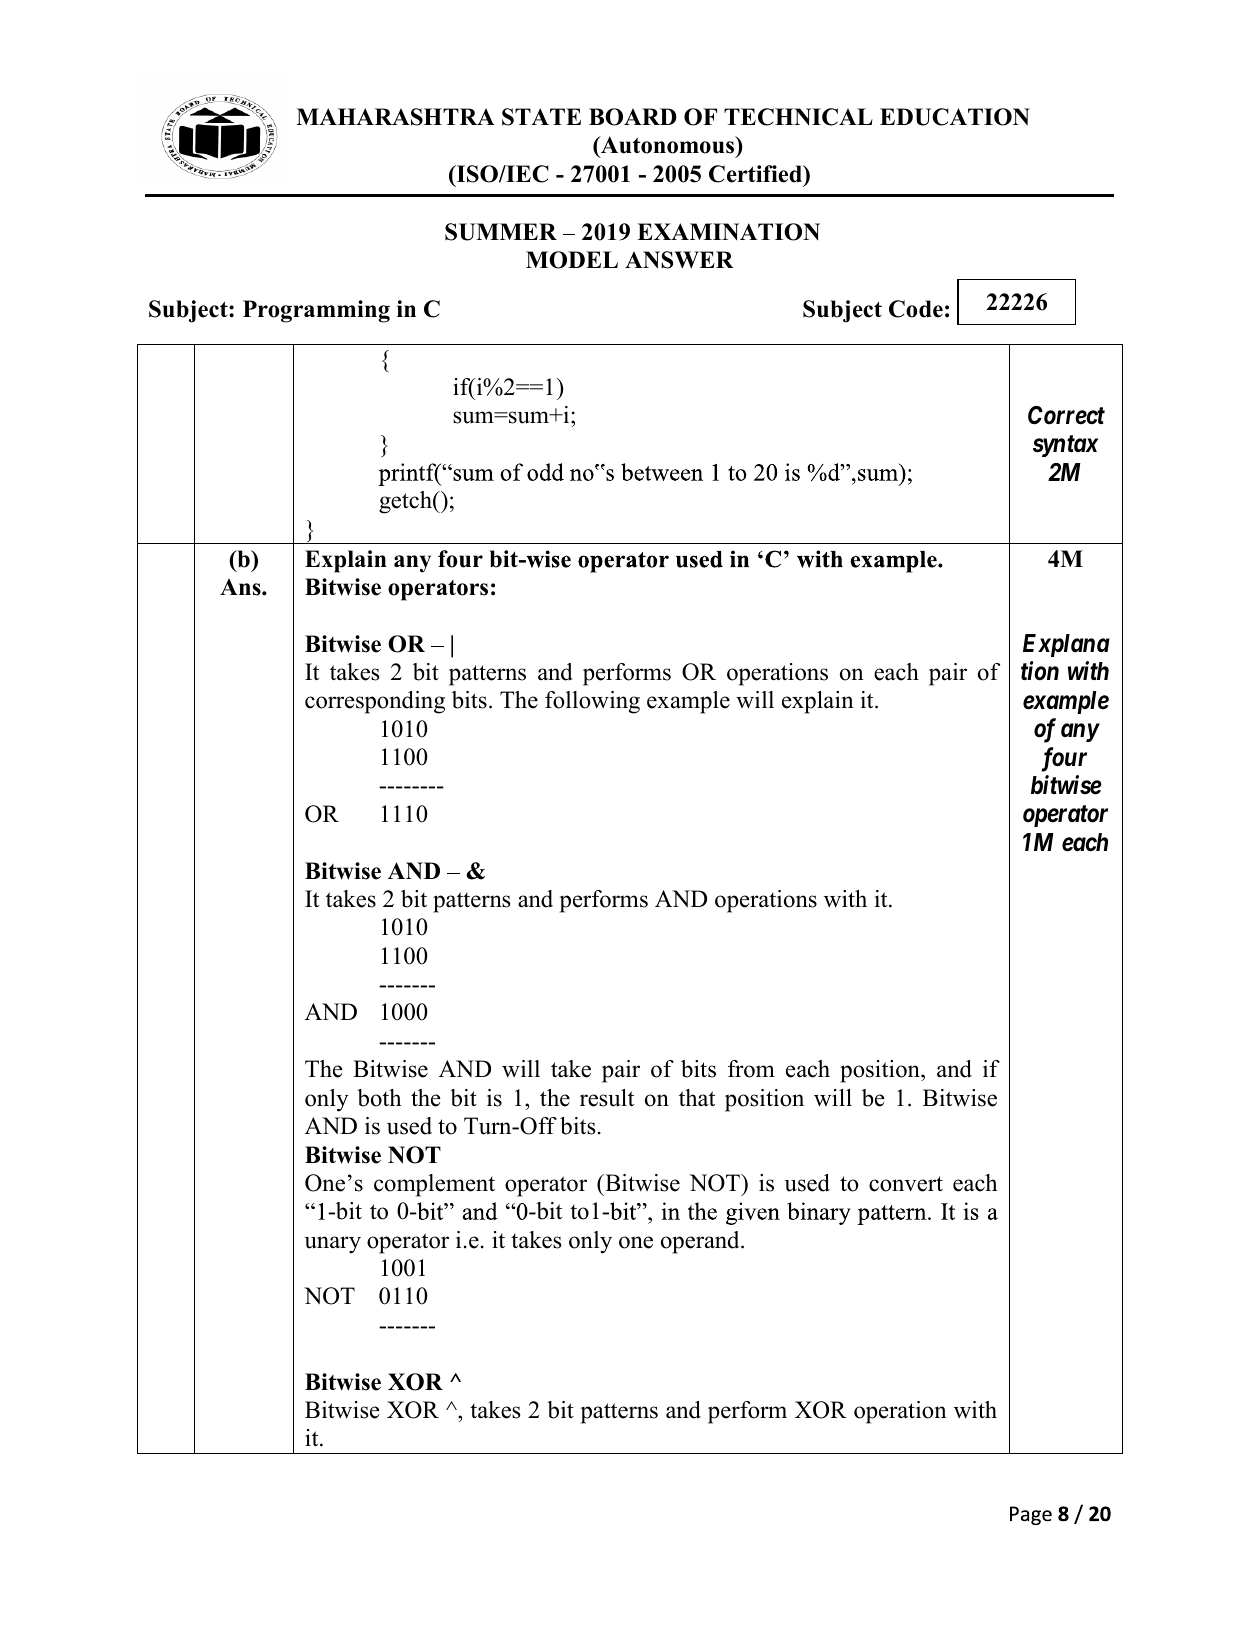 The image size is (1259, 1629). I want to click on that, so click(697, 1097).
